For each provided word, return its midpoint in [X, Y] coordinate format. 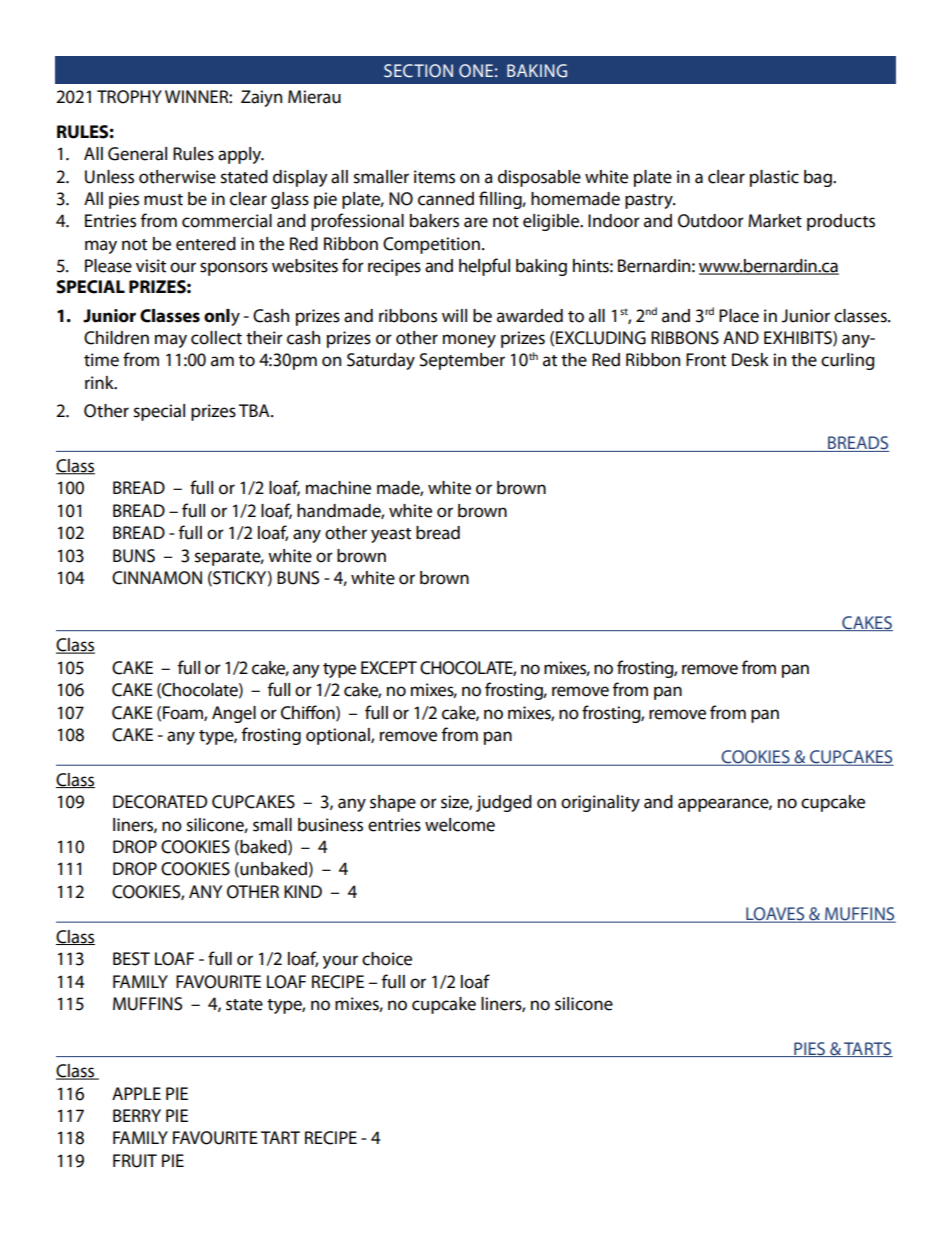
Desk [750, 360]
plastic [774, 178]
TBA [255, 410]
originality [600, 803]
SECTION [418, 71]
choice [387, 959]
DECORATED [160, 802]
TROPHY [129, 97]
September [462, 361]
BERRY [137, 1115]
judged [504, 803]
